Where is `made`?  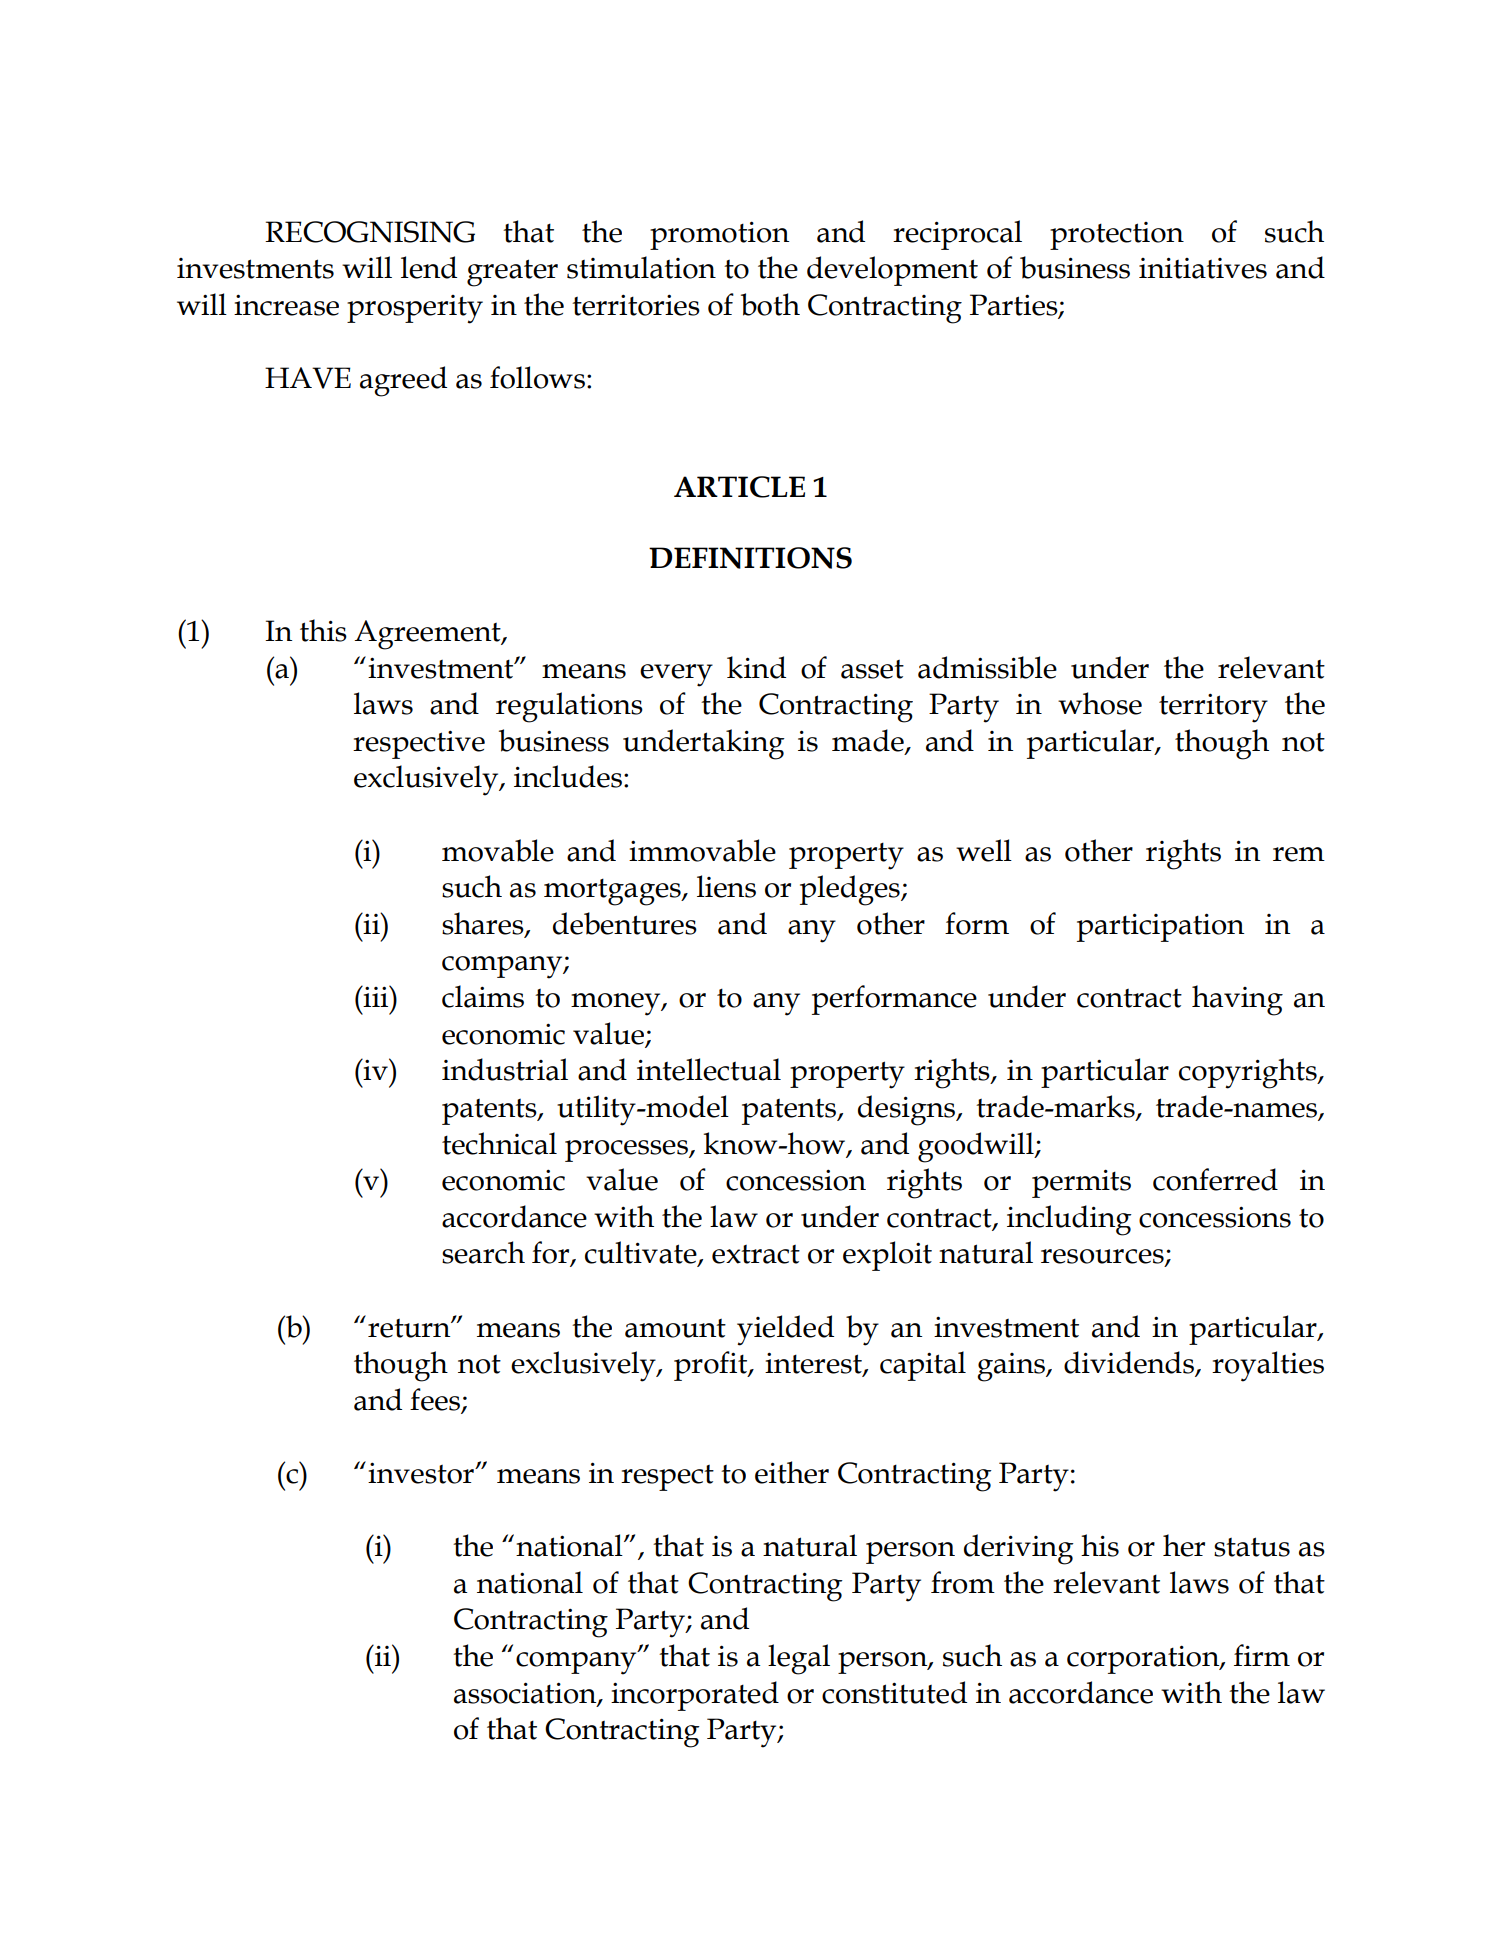 made is located at coordinates (869, 741).
